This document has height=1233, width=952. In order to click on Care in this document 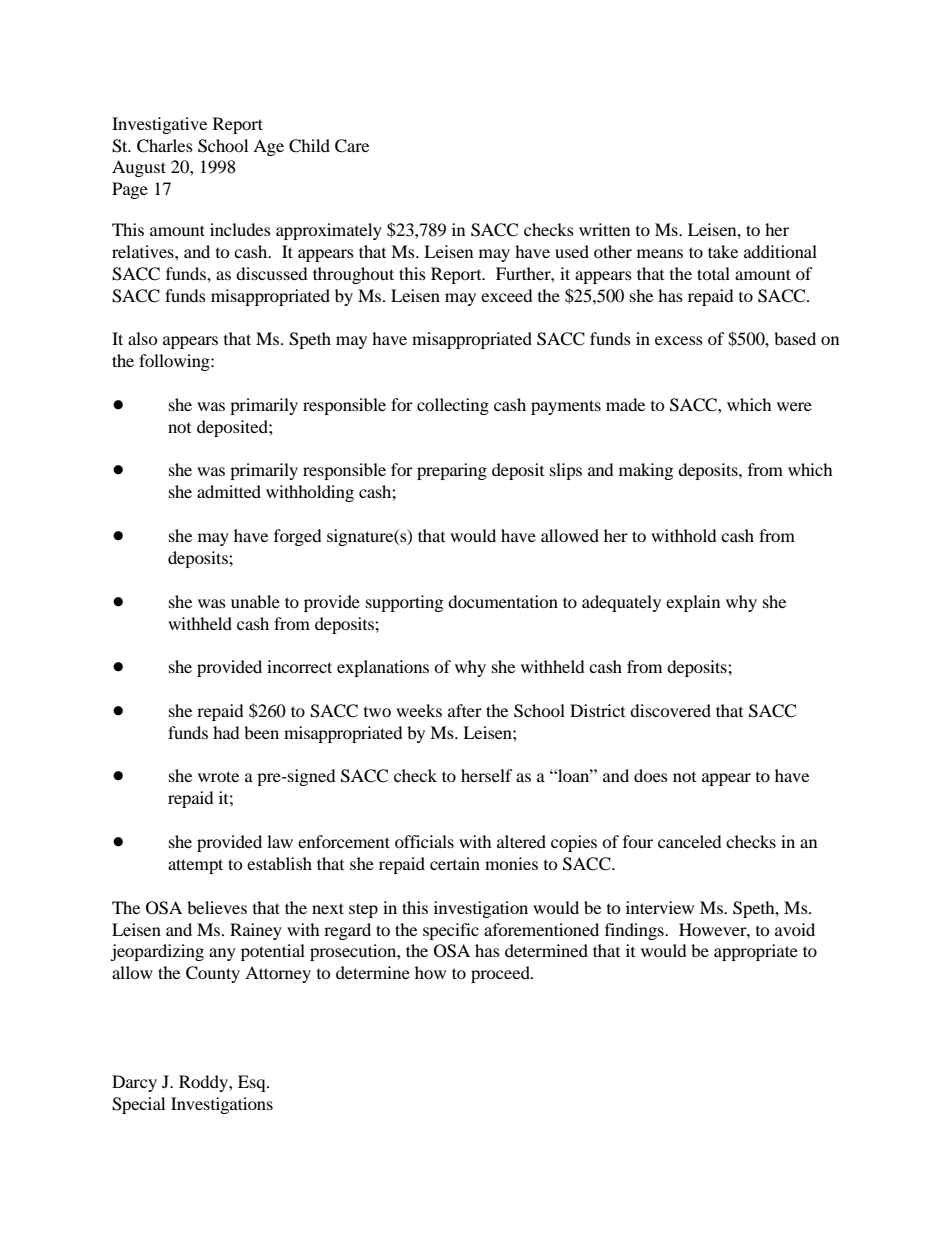, I will do `click(352, 146)`.
